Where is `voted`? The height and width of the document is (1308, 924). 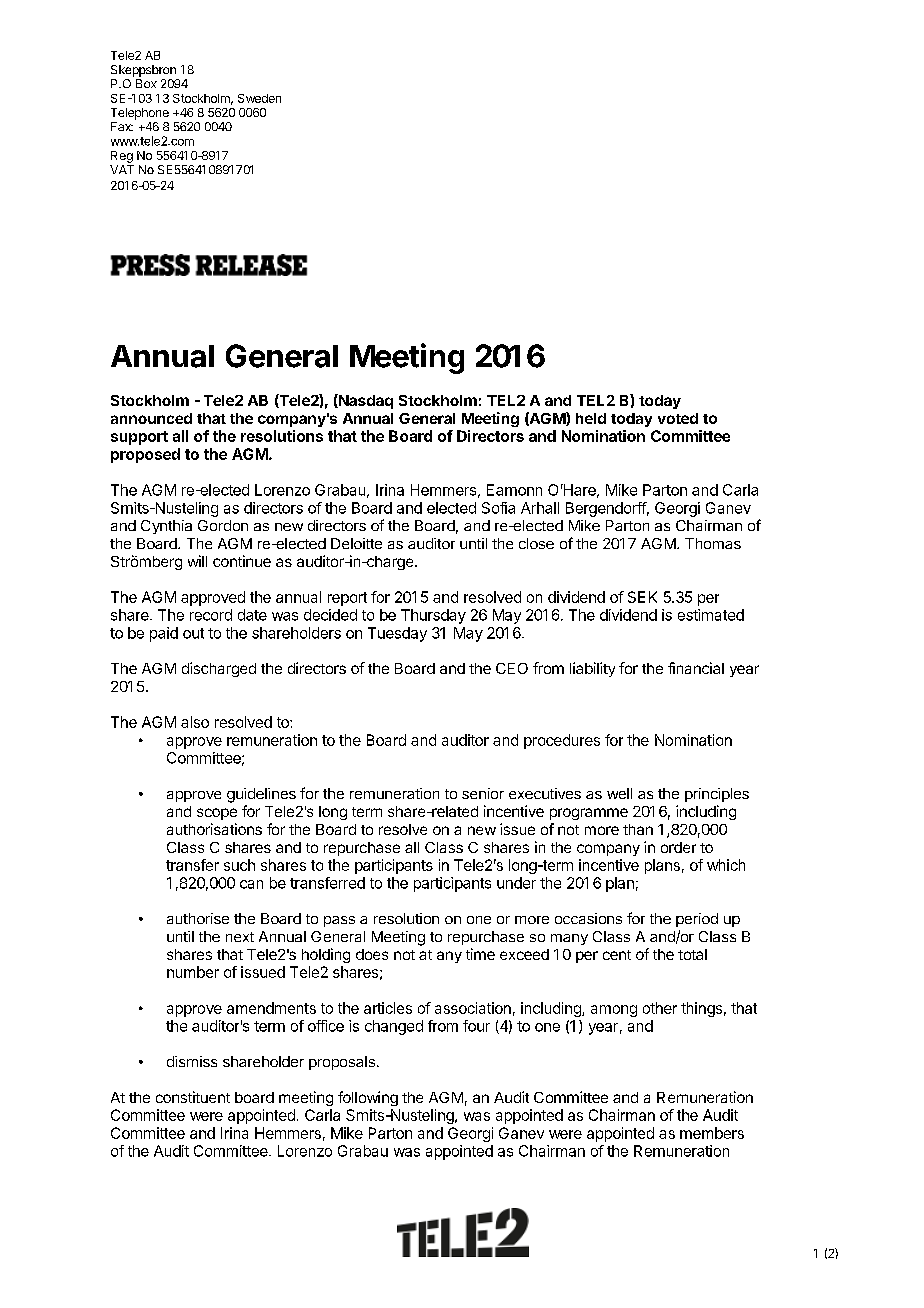
voted is located at coordinates (678, 418).
